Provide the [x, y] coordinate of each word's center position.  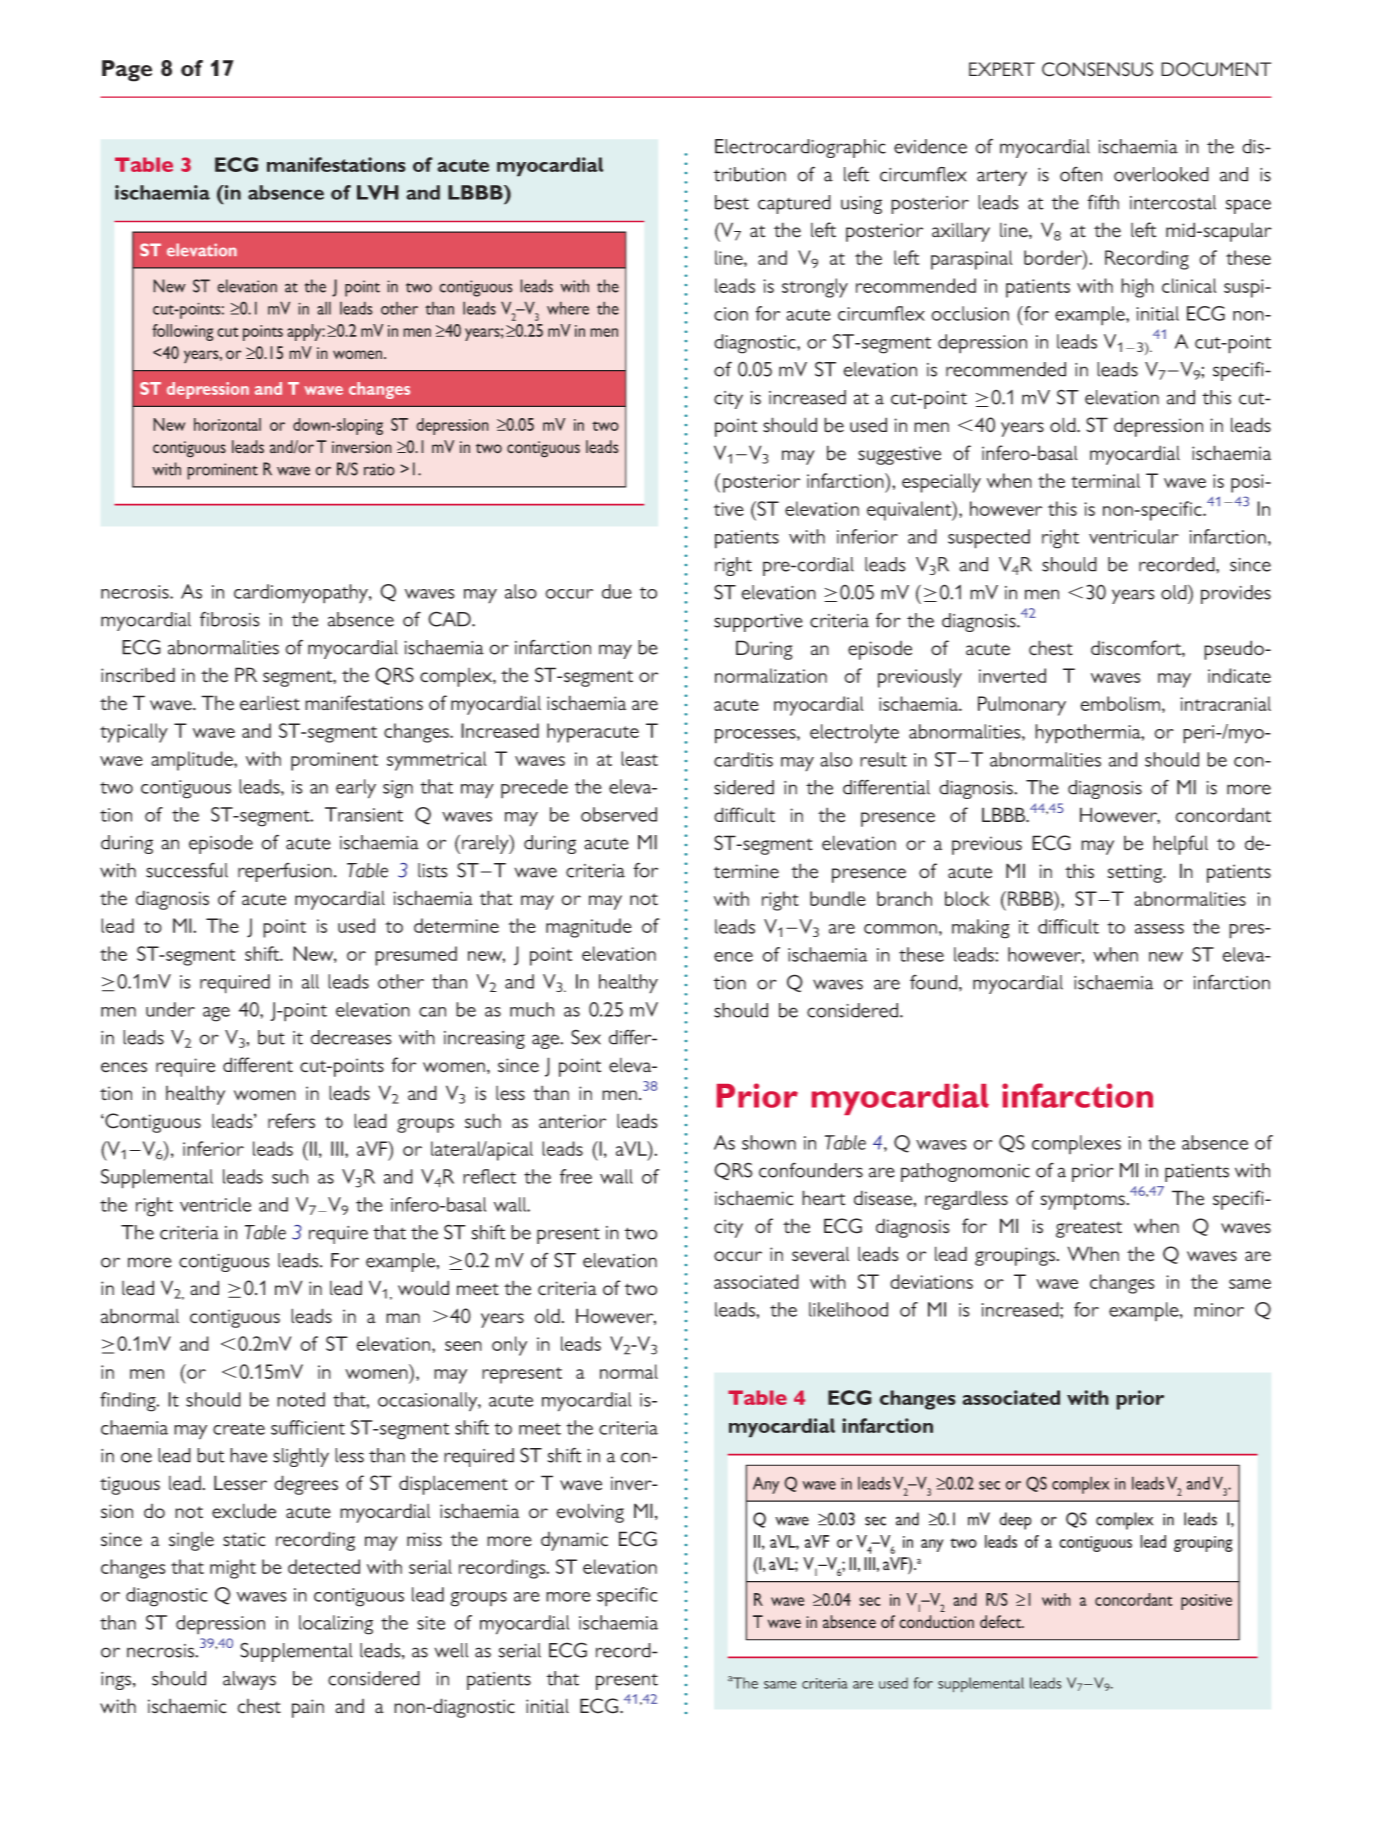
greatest [1089, 1229]
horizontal [227, 424]
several [820, 1254]
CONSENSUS [1097, 69]
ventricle [215, 1204]
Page [127, 71]
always [249, 1680]
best [732, 202]
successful [187, 870]
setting [1136, 873]
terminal [1105, 480]
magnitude [589, 928]
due [617, 591]
